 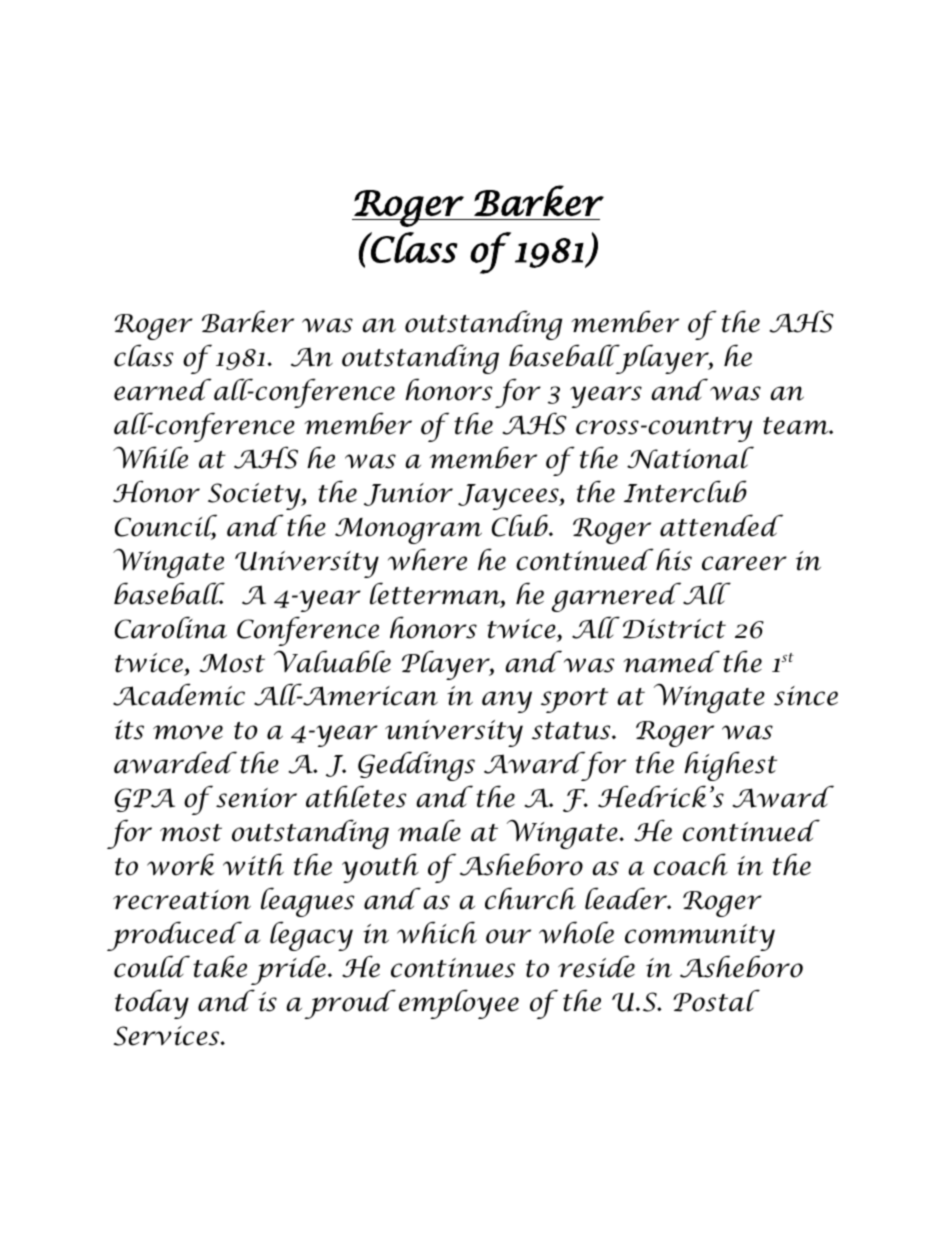 I want to click on career, so click(x=744, y=563).
